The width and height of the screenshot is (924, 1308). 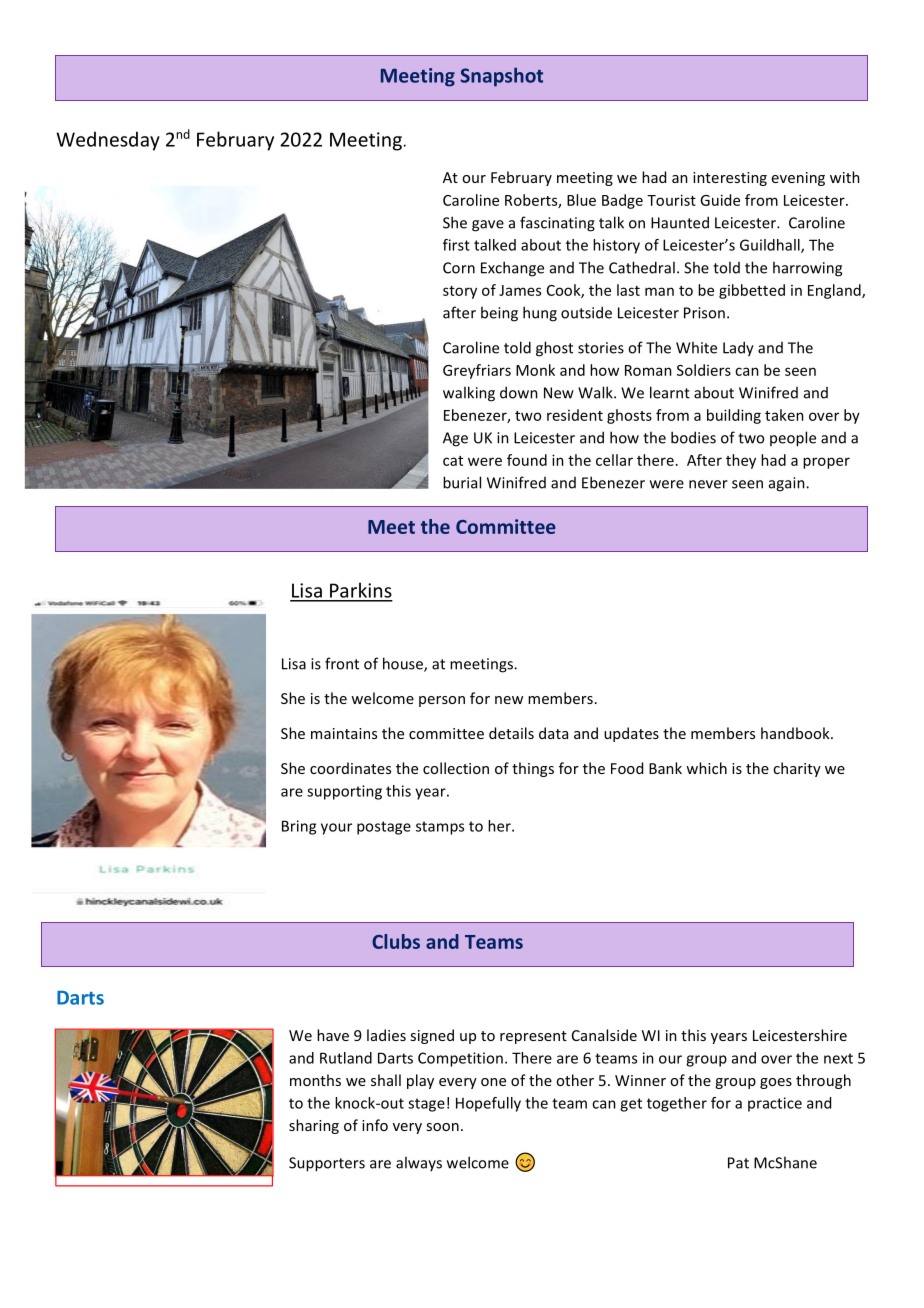 I want to click on interesting, so click(x=730, y=179).
